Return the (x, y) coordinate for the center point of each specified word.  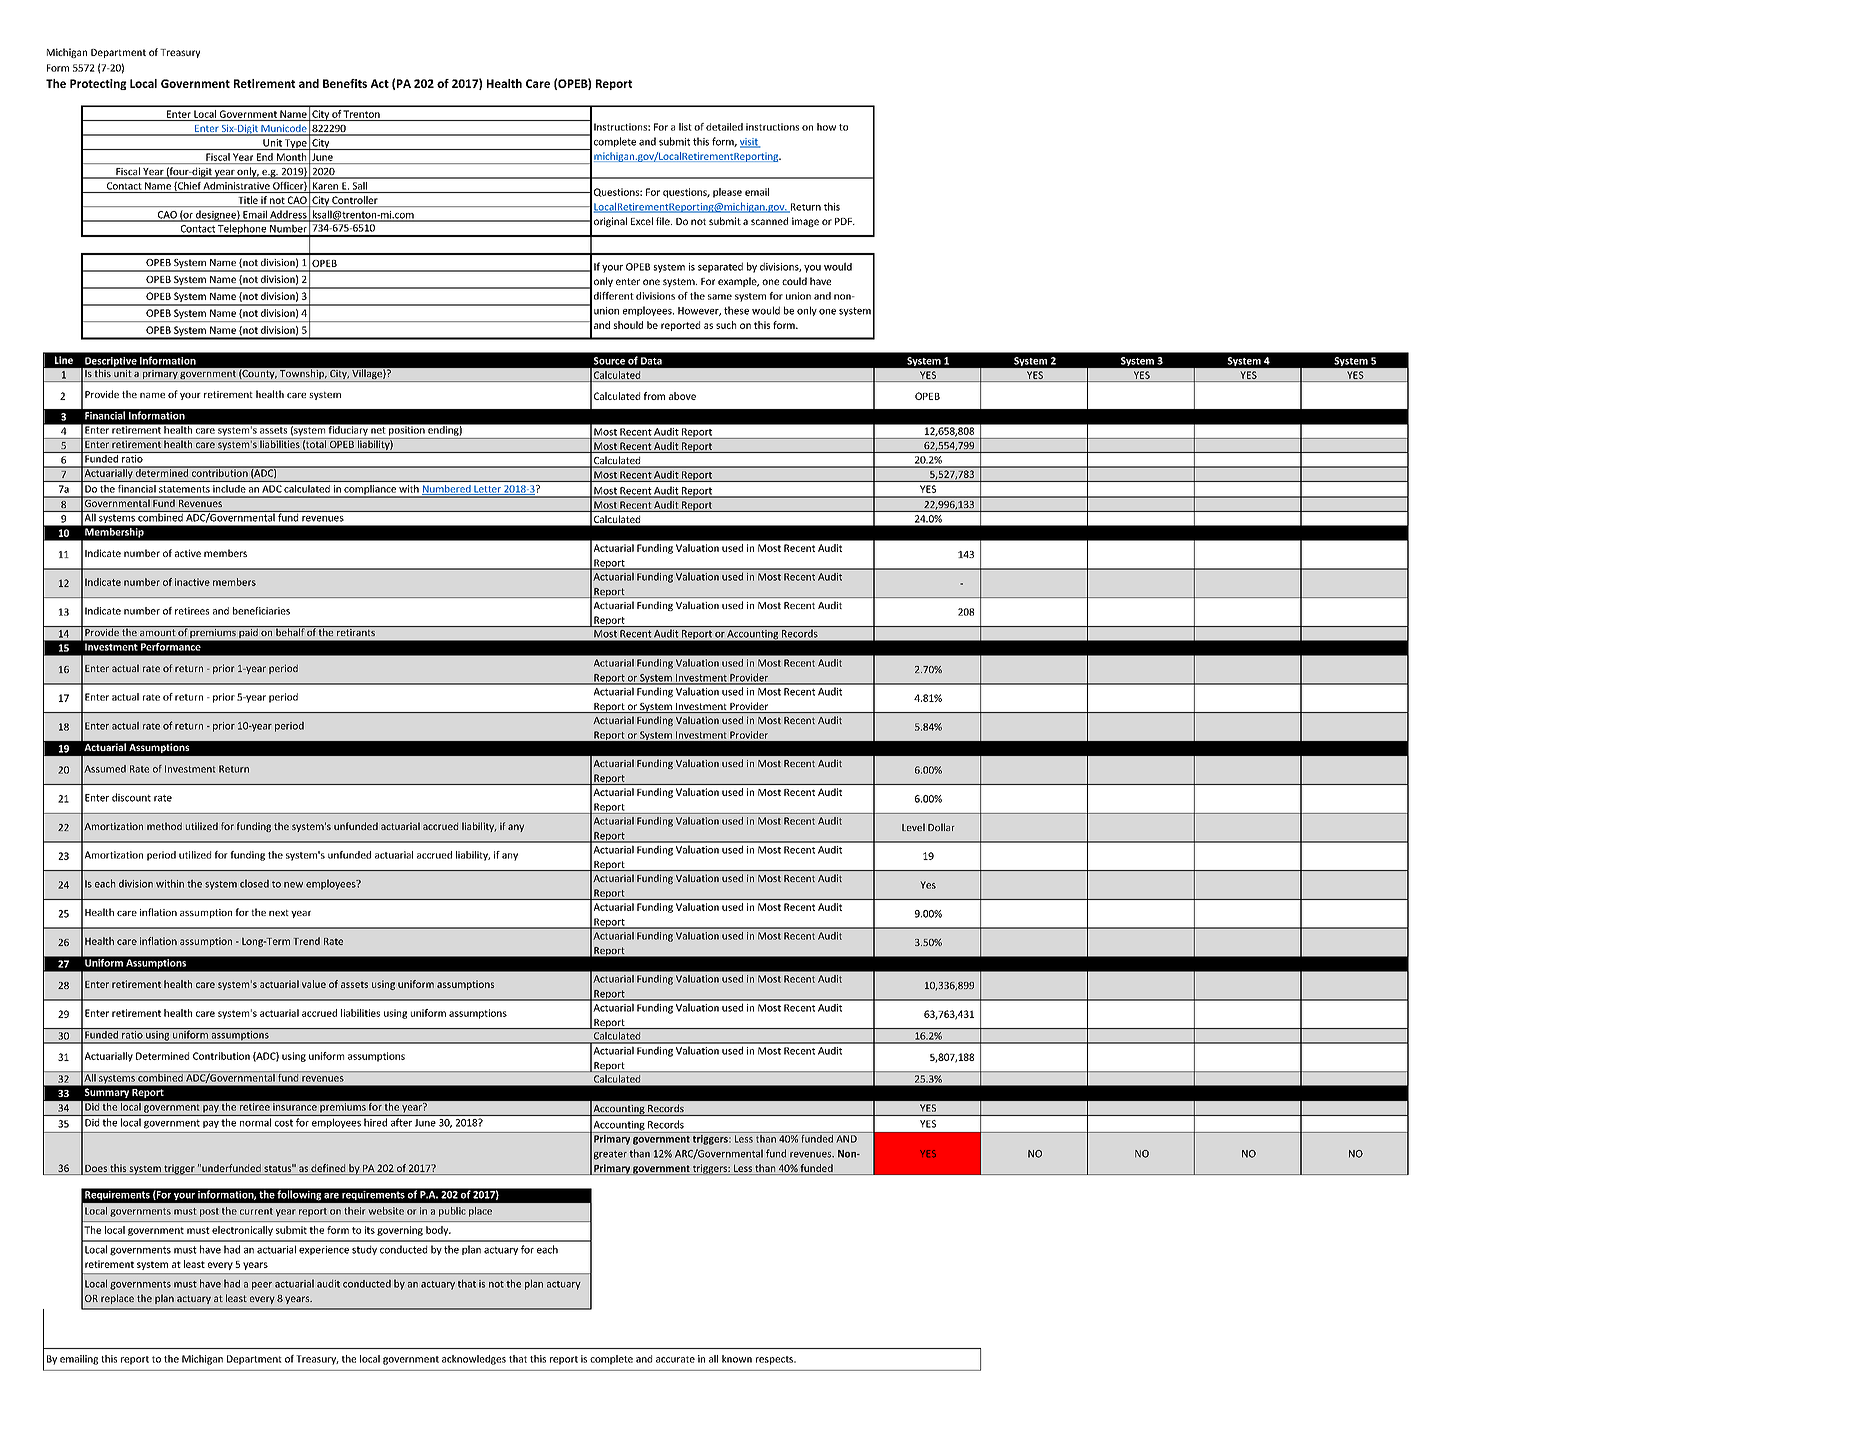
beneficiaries (261, 611)
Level (913, 827)
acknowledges (474, 1360)
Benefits (345, 83)
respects (775, 1360)
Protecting (98, 84)
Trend (306, 941)
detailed (724, 127)
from (654, 396)
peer (262, 1286)
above (682, 396)
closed (254, 883)
